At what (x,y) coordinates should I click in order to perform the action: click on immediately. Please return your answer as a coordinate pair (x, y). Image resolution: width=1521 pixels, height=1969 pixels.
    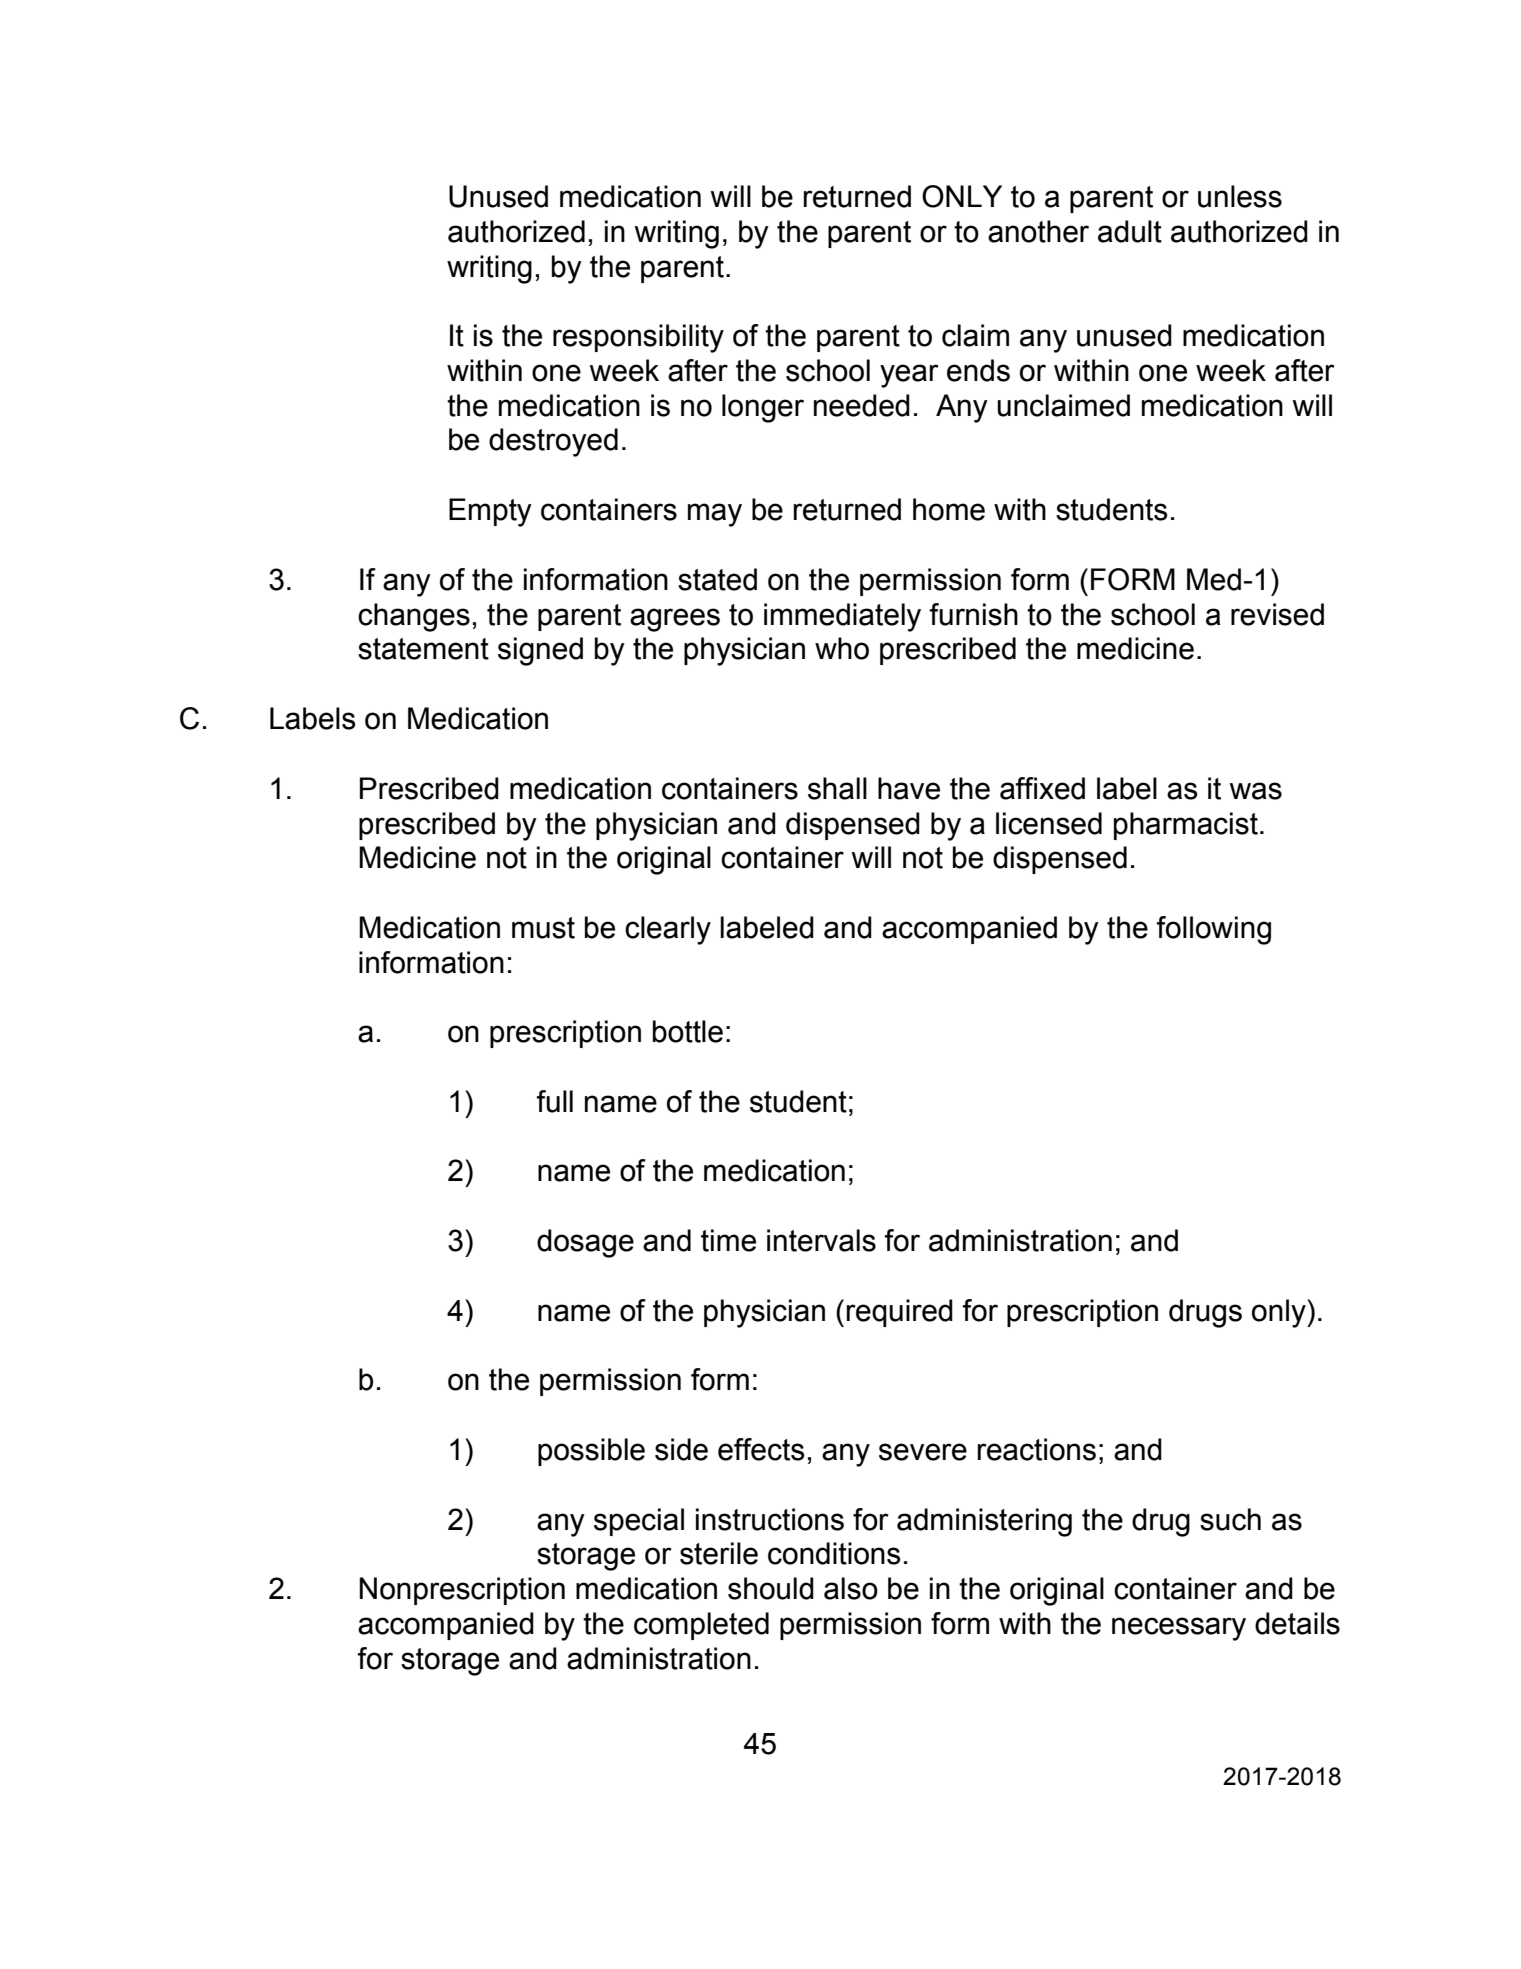
    Looking at the image, I should click on (842, 617).
